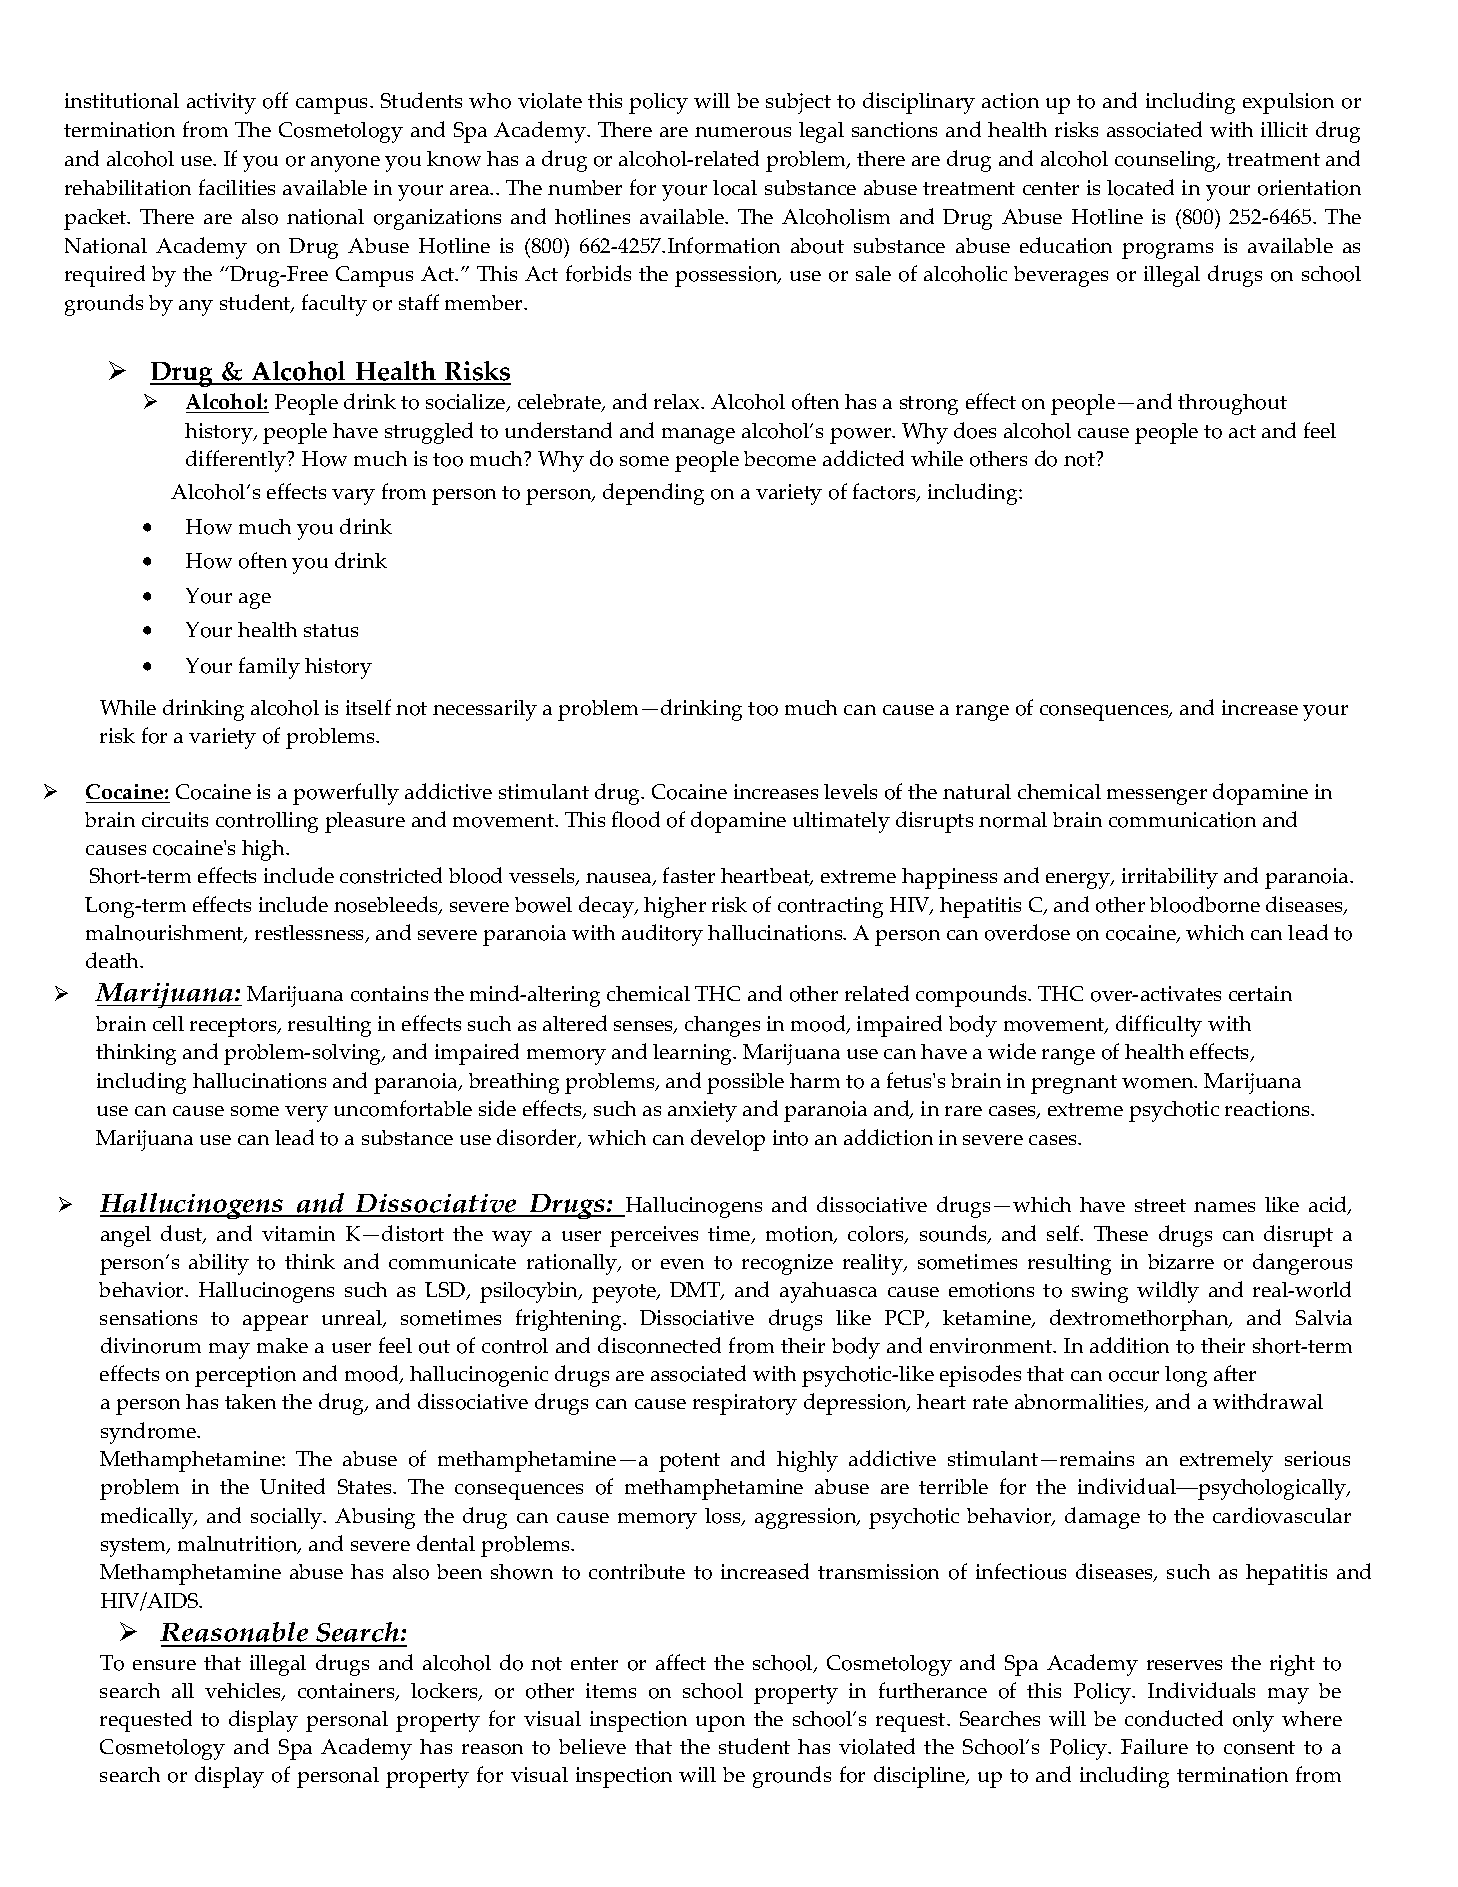 The image size is (1458, 1887). Describe the element at coordinates (1232, 404) in the screenshot. I see `throughout` at that location.
